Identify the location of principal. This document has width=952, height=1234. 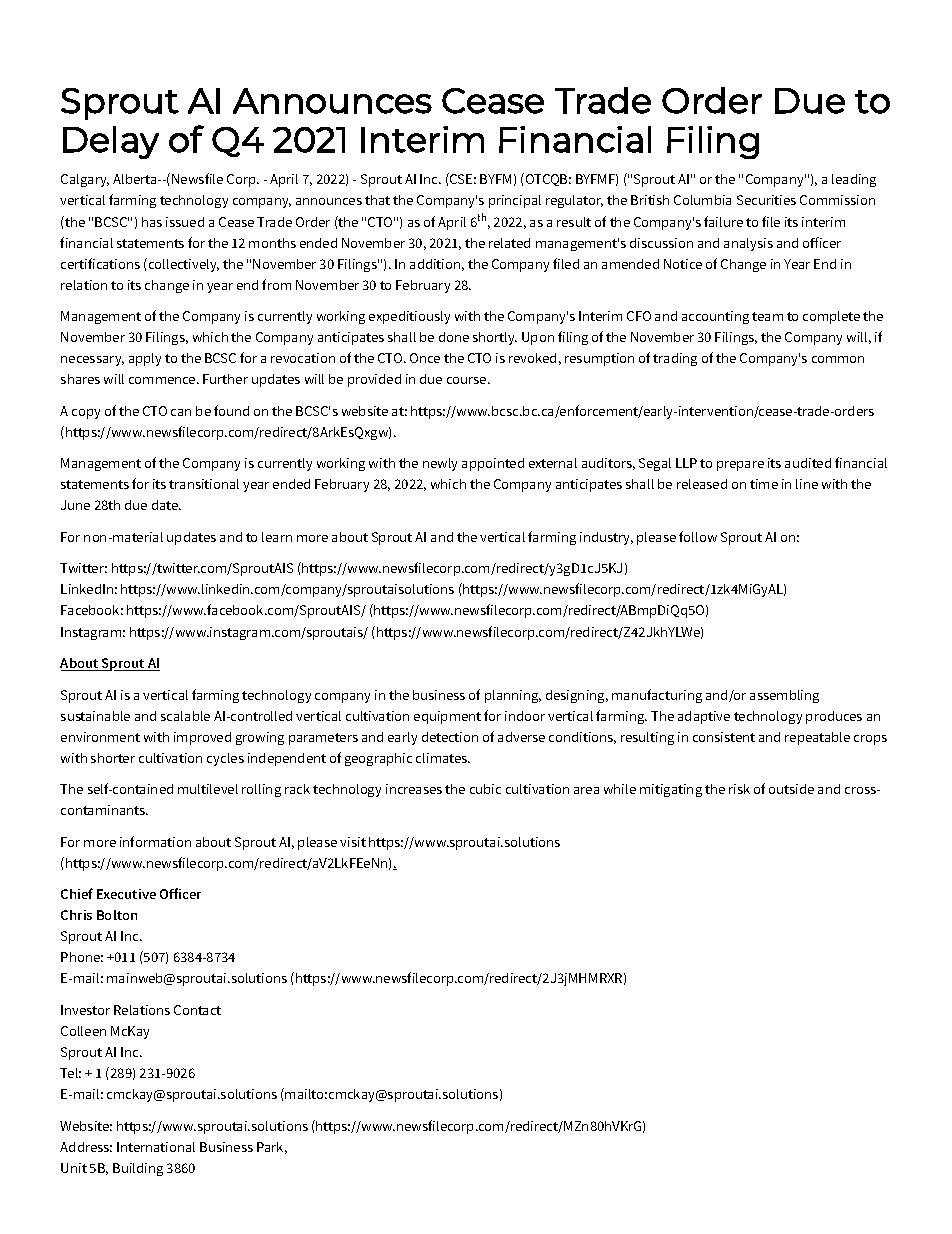
(515, 201).
